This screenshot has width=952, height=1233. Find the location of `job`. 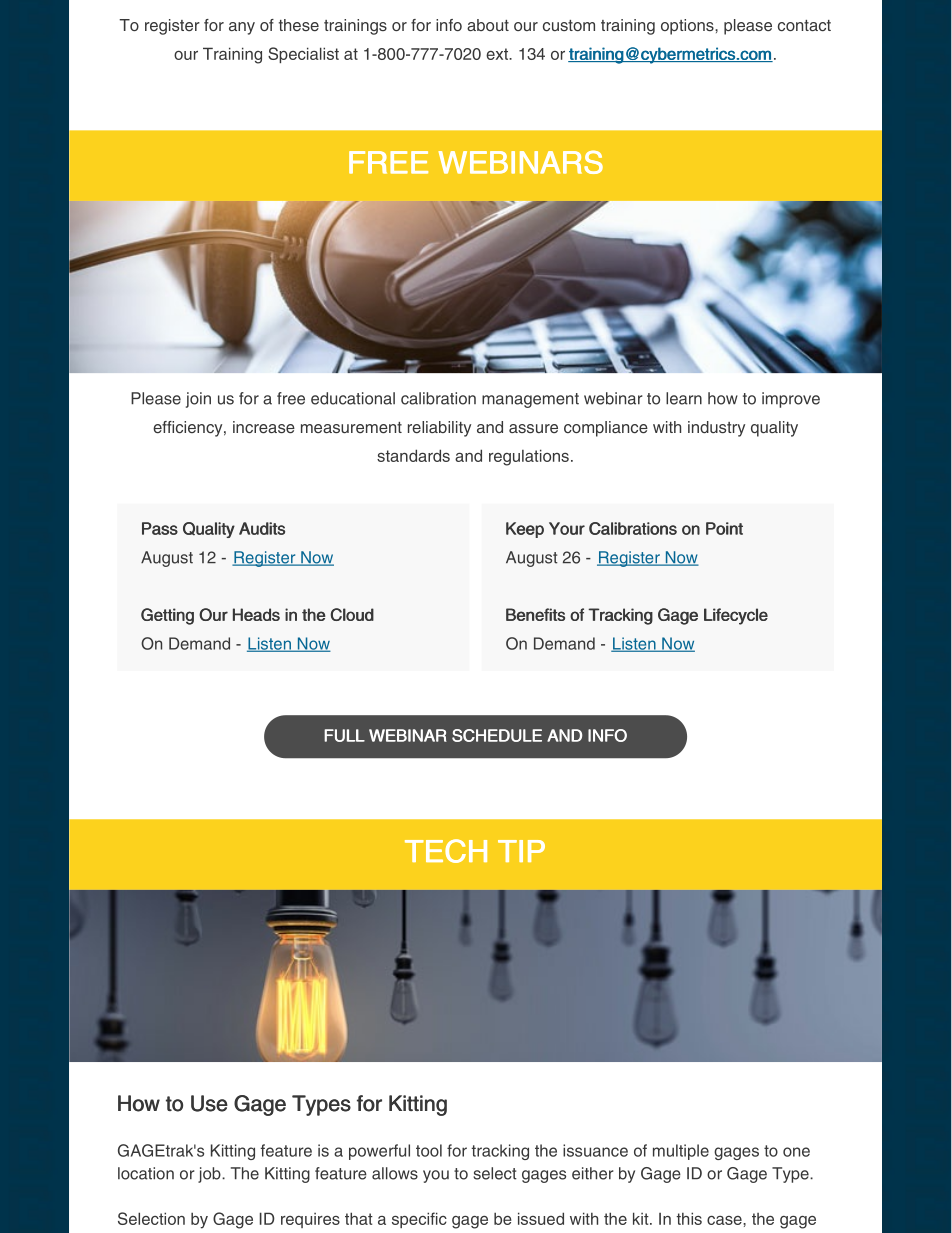

job is located at coordinates (210, 1175).
